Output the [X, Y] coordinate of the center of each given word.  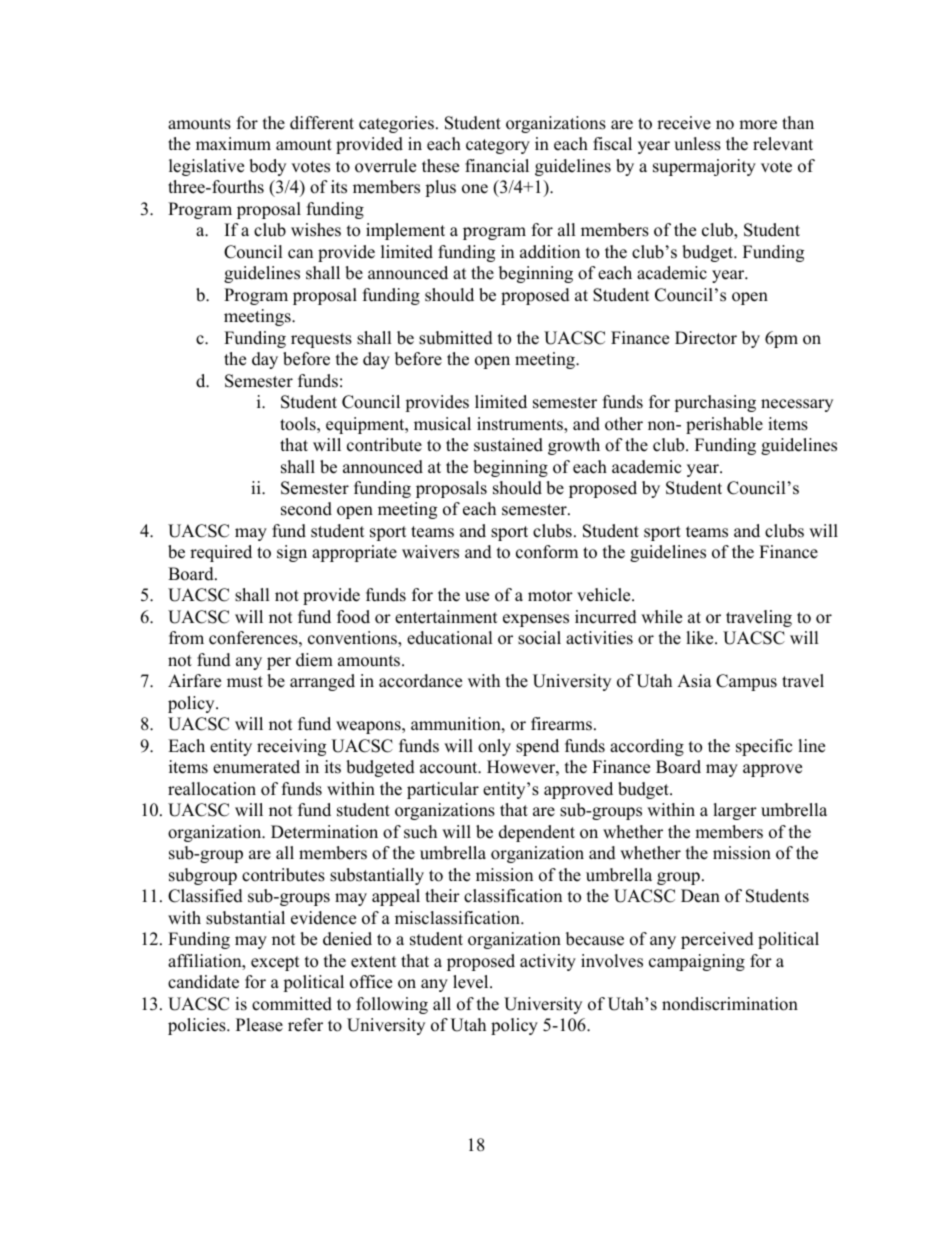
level [472, 982]
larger [735, 811]
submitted [456, 338]
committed [292, 1004]
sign [292, 553]
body [267, 167]
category [498, 146]
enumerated [256, 767]
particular [443, 790]
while [661, 617]
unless [697, 144]
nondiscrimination [730, 1004]
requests [321, 340]
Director [706, 338]
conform [547, 552]
